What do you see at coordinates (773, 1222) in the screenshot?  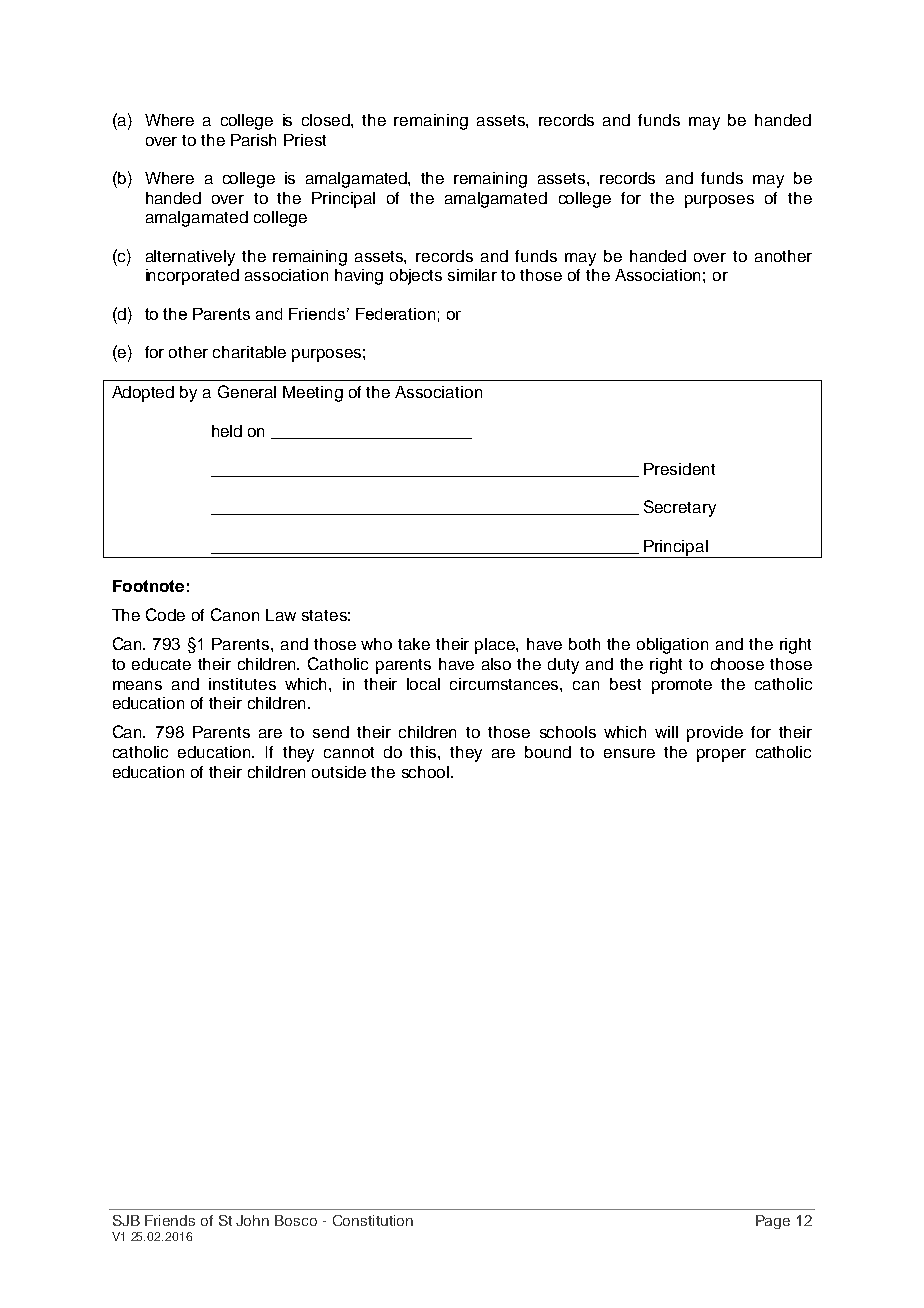 I see `Page` at bounding box center [773, 1222].
